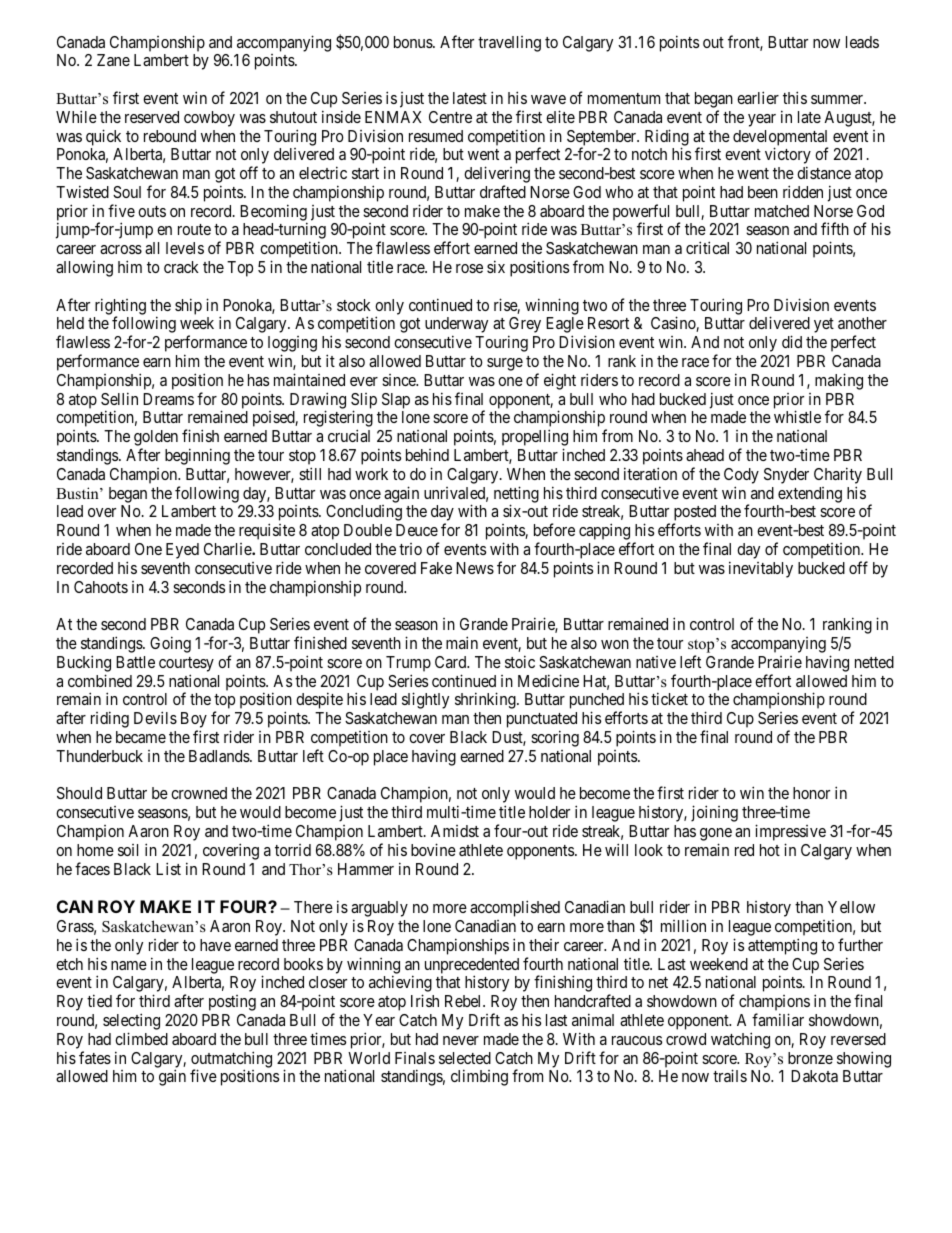 The image size is (952, 1233). I want to click on climbed, so click(141, 1038).
